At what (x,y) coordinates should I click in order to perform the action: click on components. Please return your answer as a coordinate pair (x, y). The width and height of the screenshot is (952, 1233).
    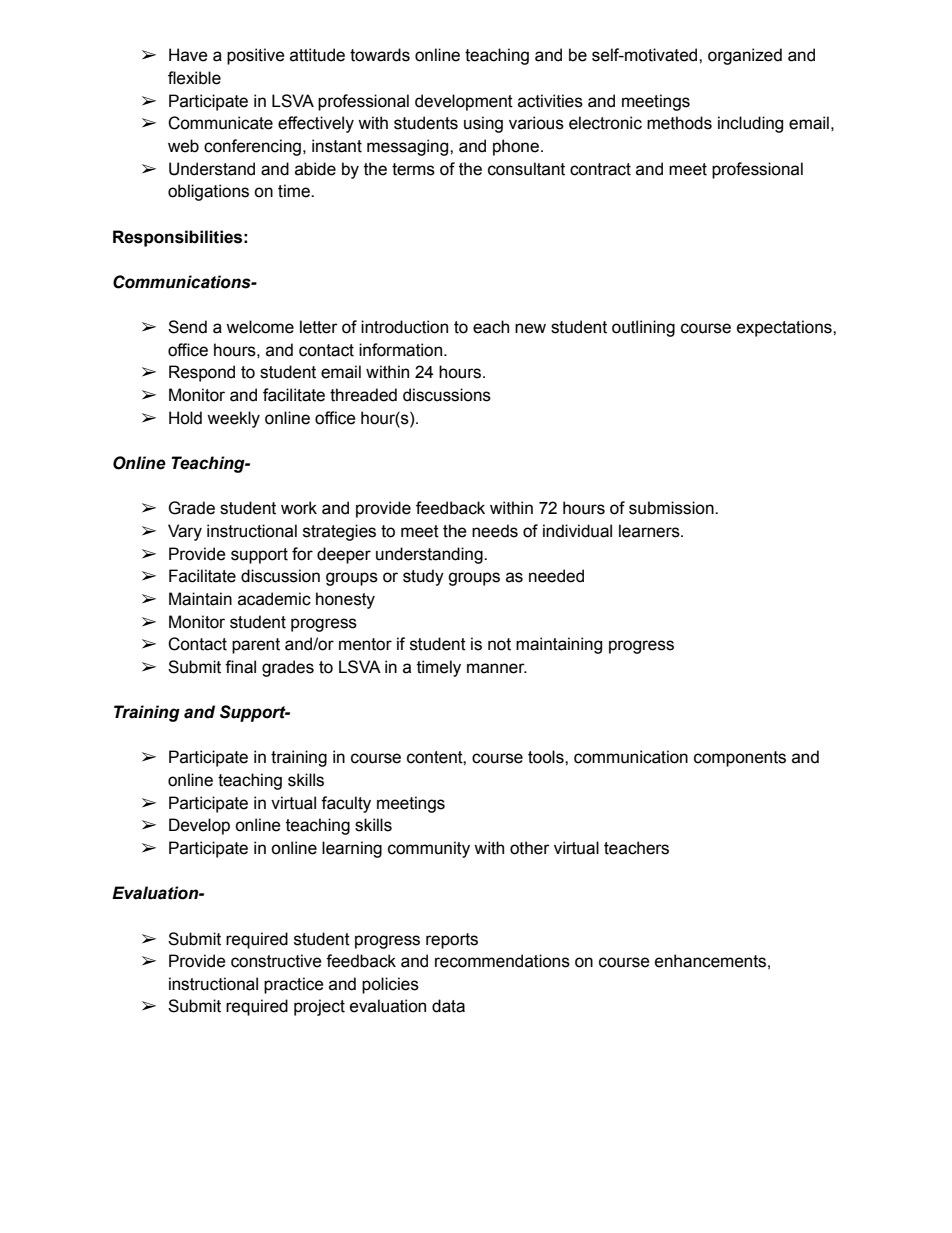
    Looking at the image, I should click on (740, 759).
